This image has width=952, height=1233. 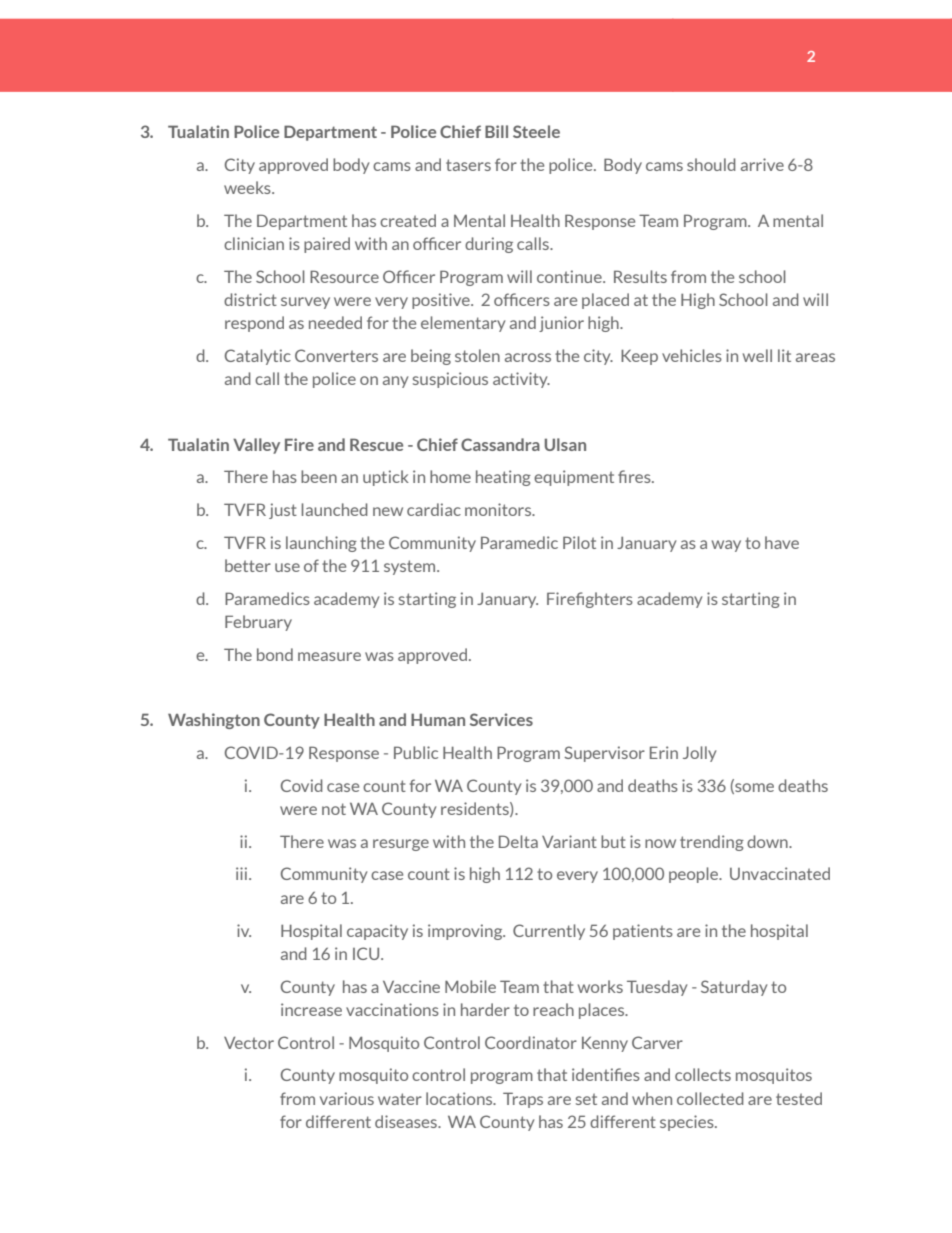 I want to click on Bill, so click(x=496, y=131).
